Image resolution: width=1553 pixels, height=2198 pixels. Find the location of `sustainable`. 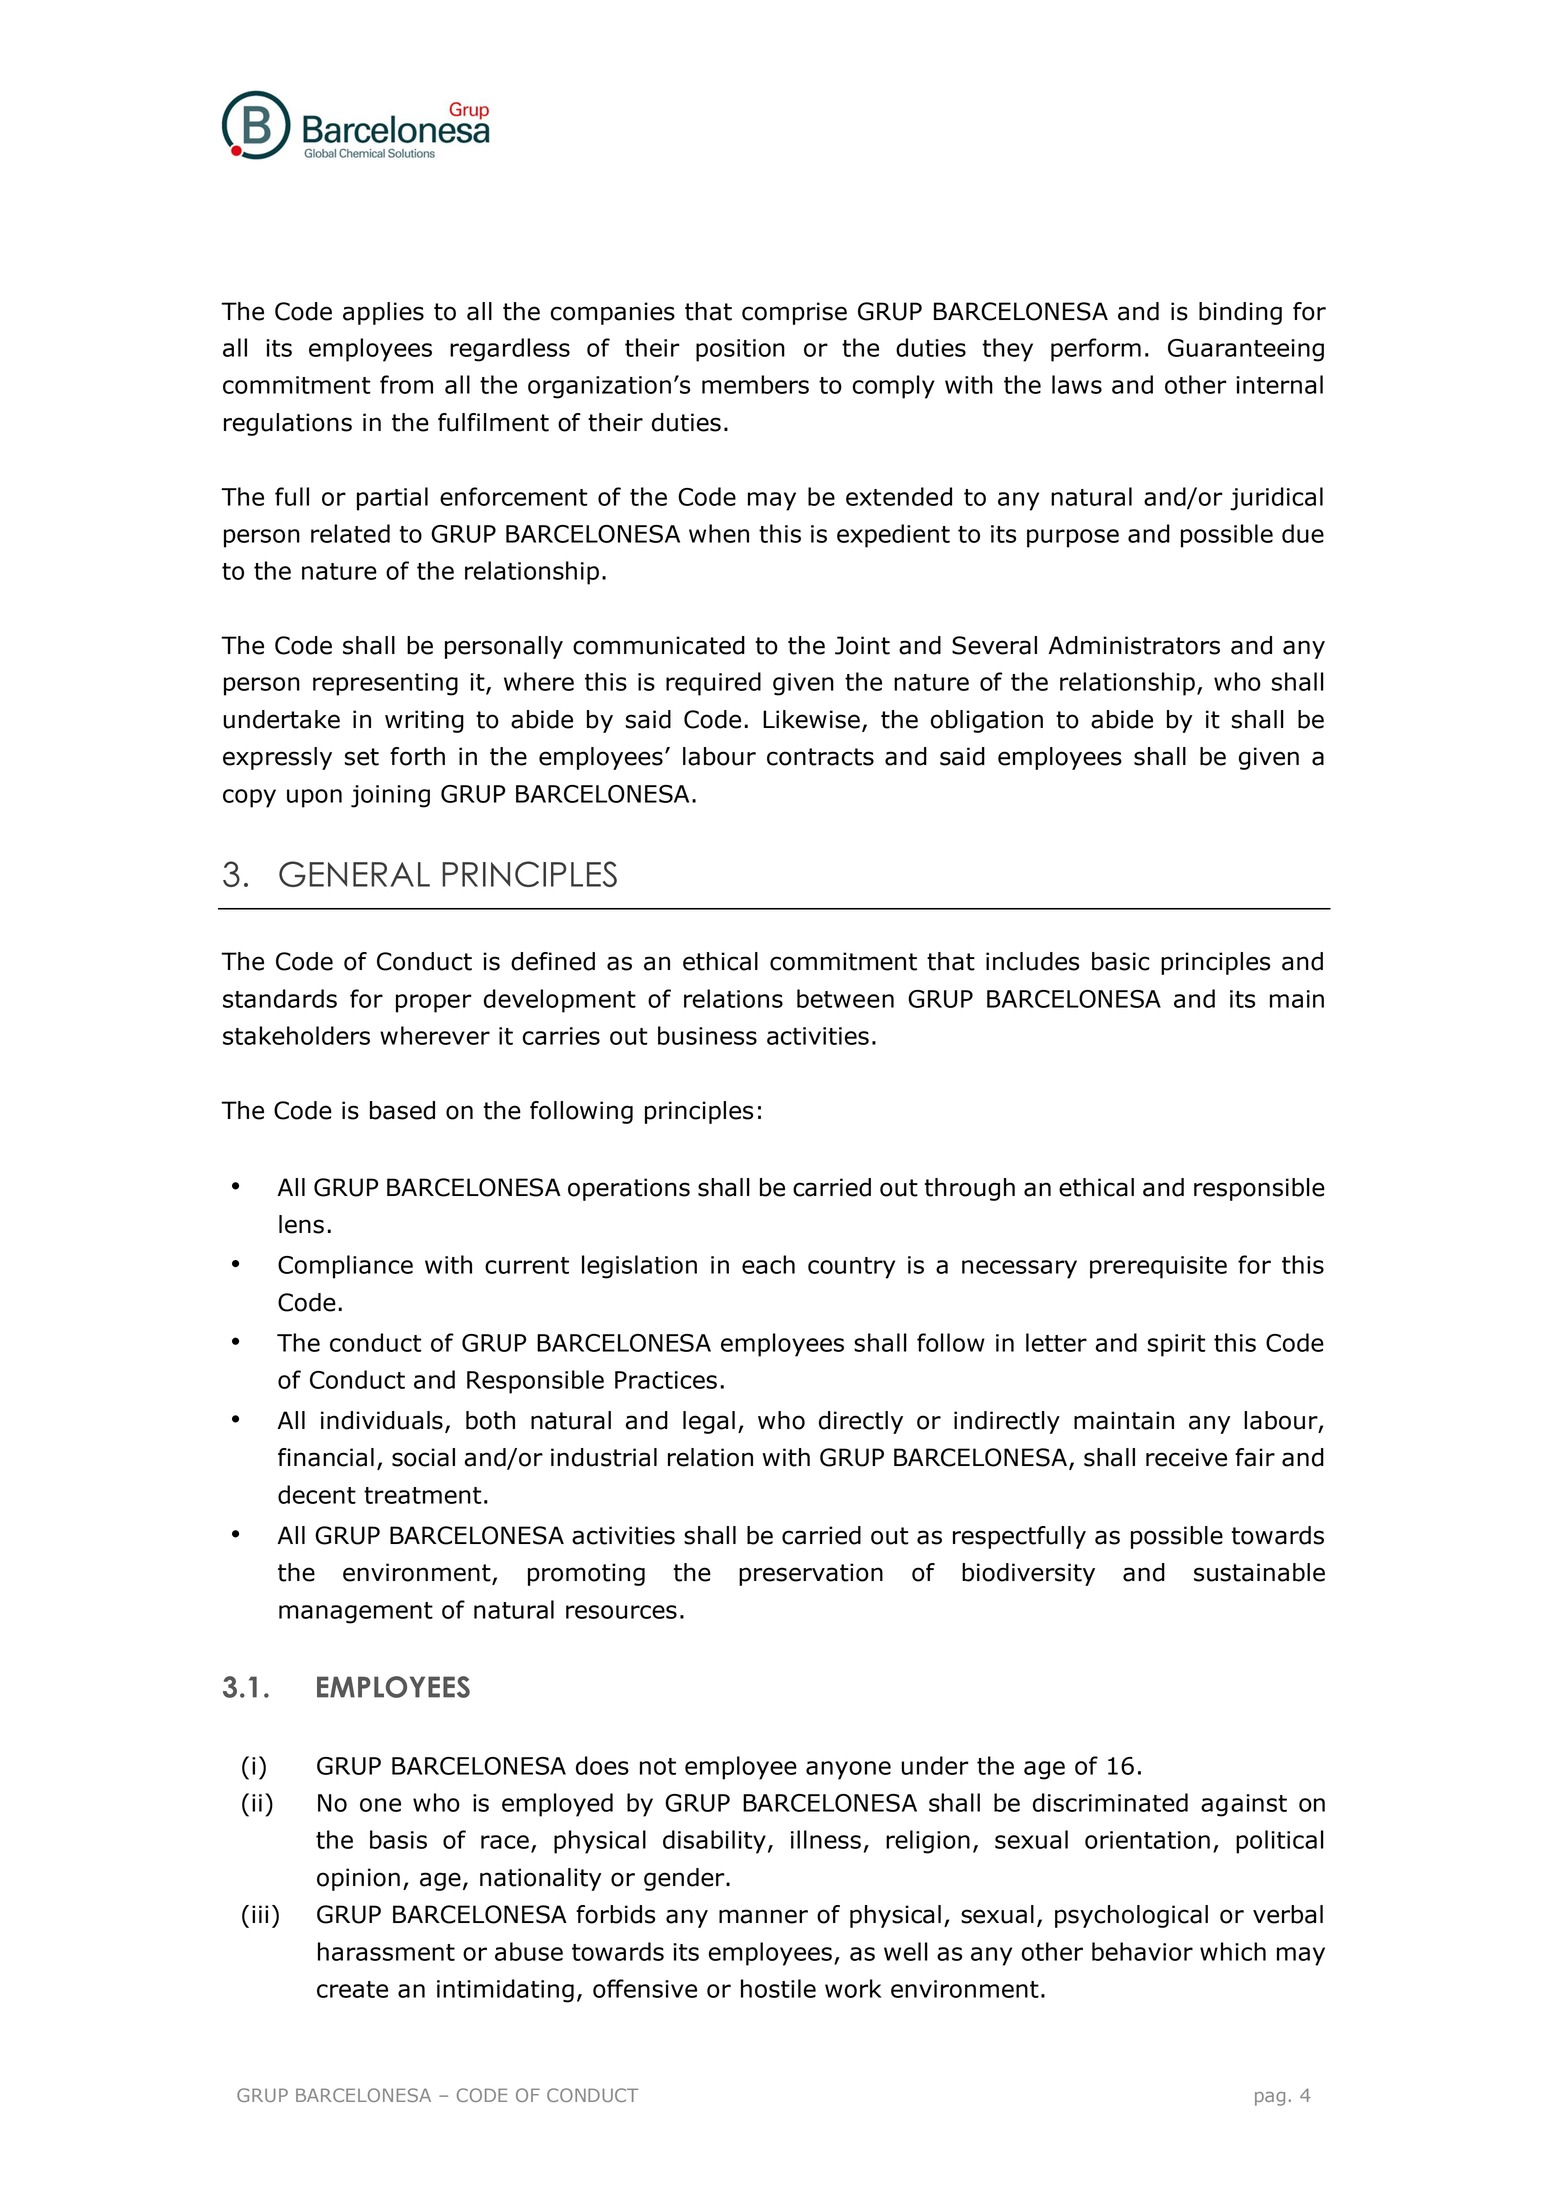

sustainable is located at coordinates (1259, 1572).
